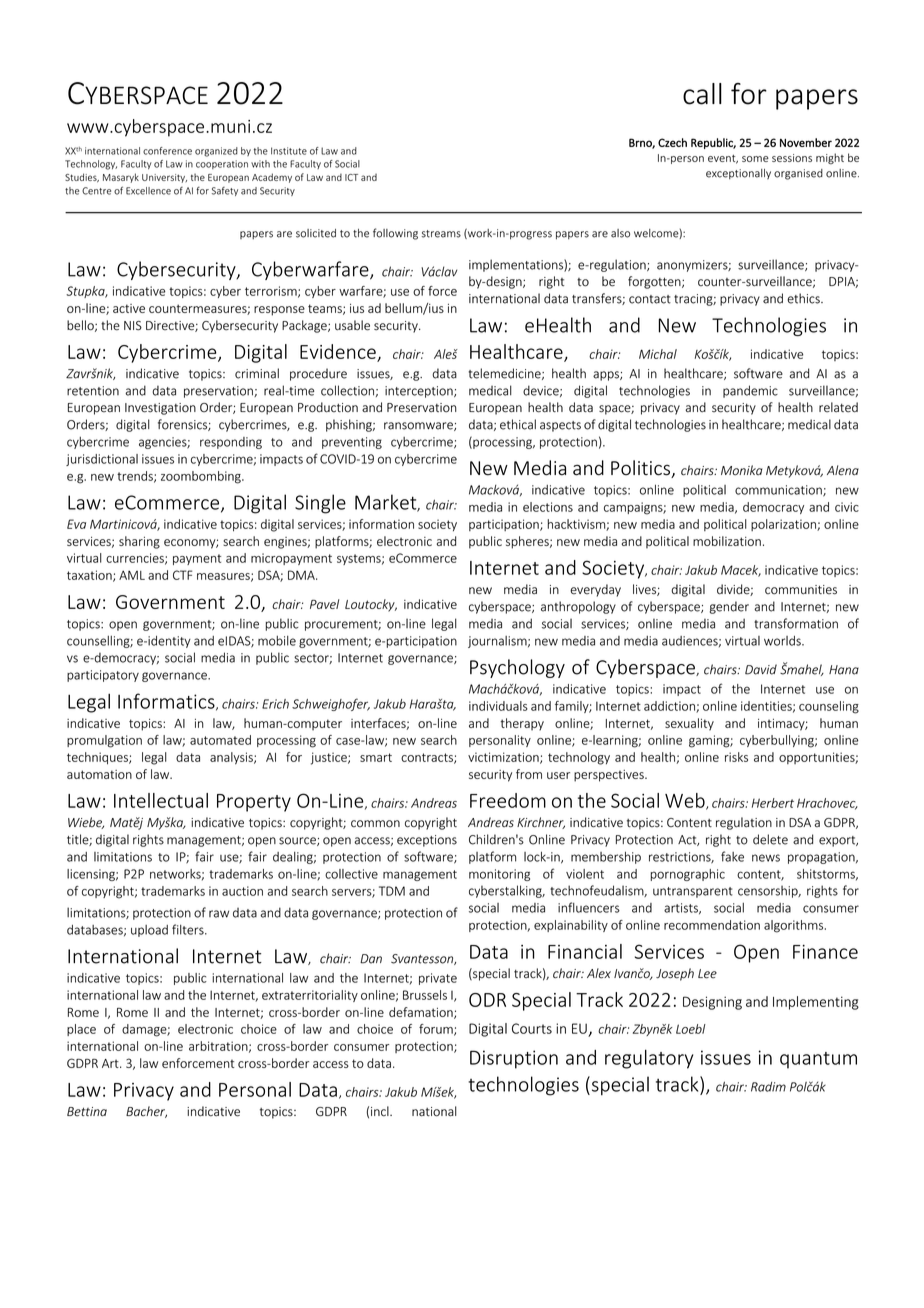 The height and width of the screenshot is (1308, 924). I want to click on Investigation, so click(160, 409).
